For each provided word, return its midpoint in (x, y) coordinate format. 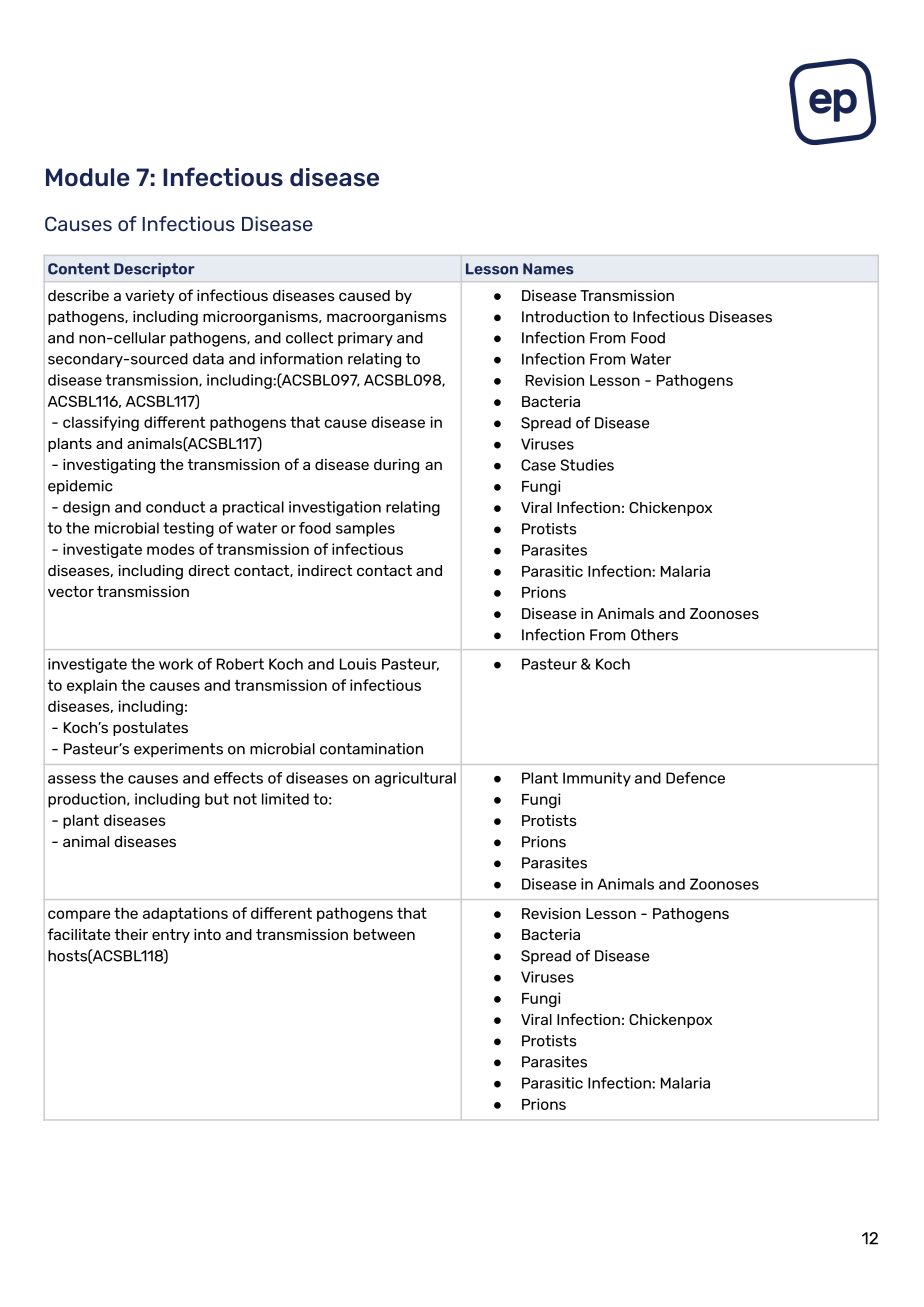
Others (654, 635)
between (384, 934)
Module (88, 177)
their (131, 934)
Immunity (597, 779)
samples (365, 529)
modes (171, 549)
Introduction (565, 317)
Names (548, 269)
